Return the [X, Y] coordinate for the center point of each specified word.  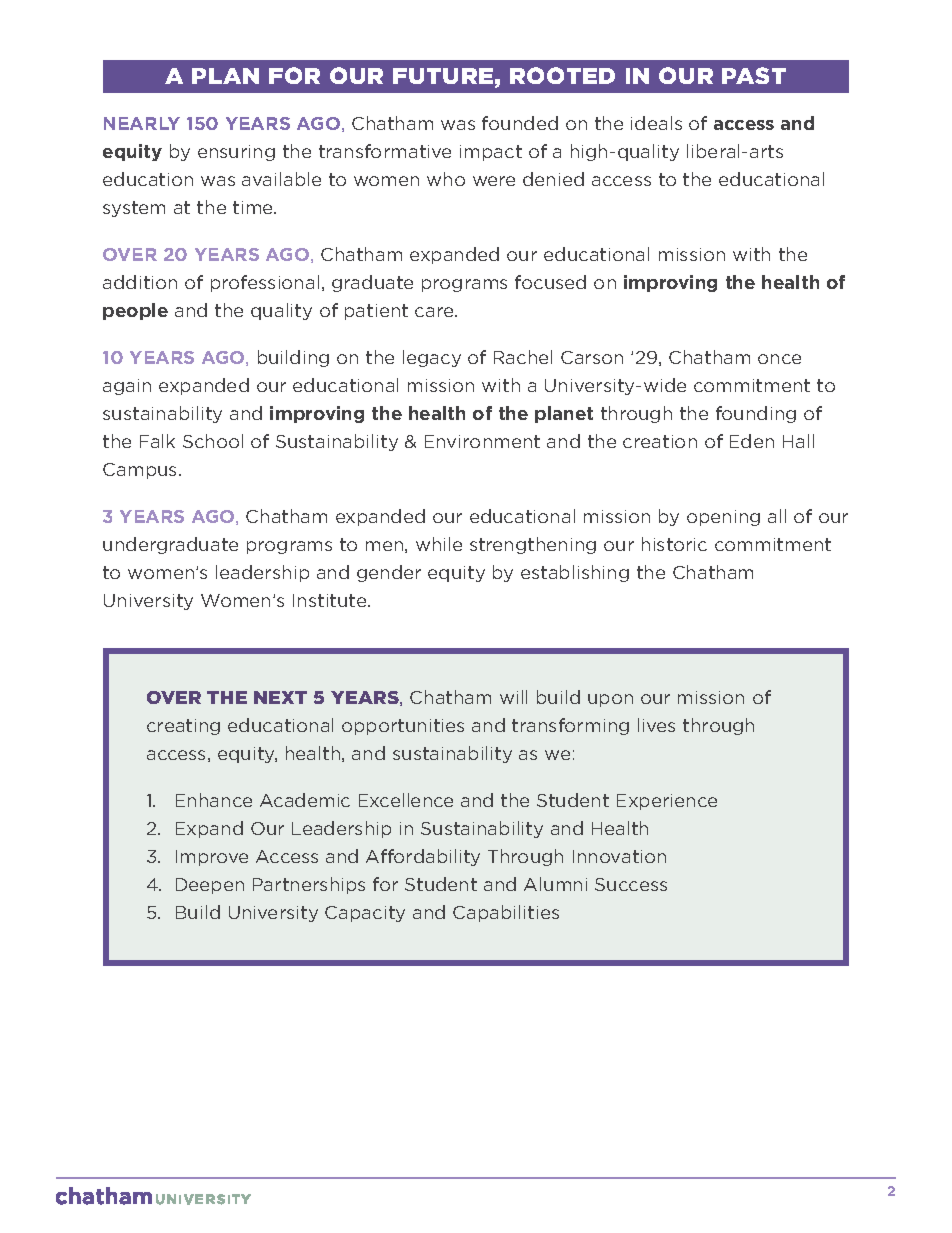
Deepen [210, 886]
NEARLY [142, 123]
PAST [754, 75]
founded [520, 123]
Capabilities [506, 913]
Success [631, 884]
